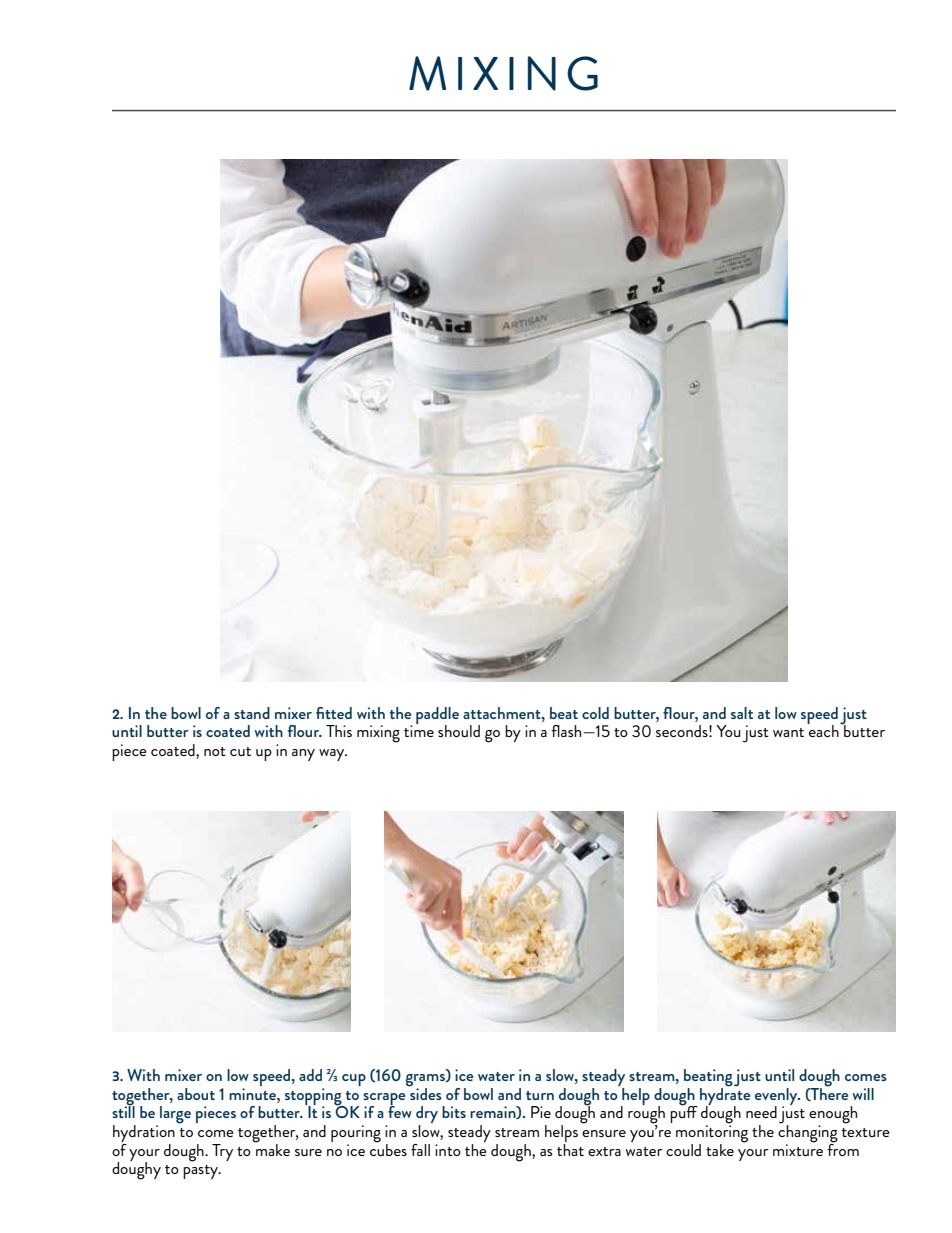 The height and width of the page is (1233, 952). Describe the element at coordinates (215, 751) in the page. I see `not` at that location.
